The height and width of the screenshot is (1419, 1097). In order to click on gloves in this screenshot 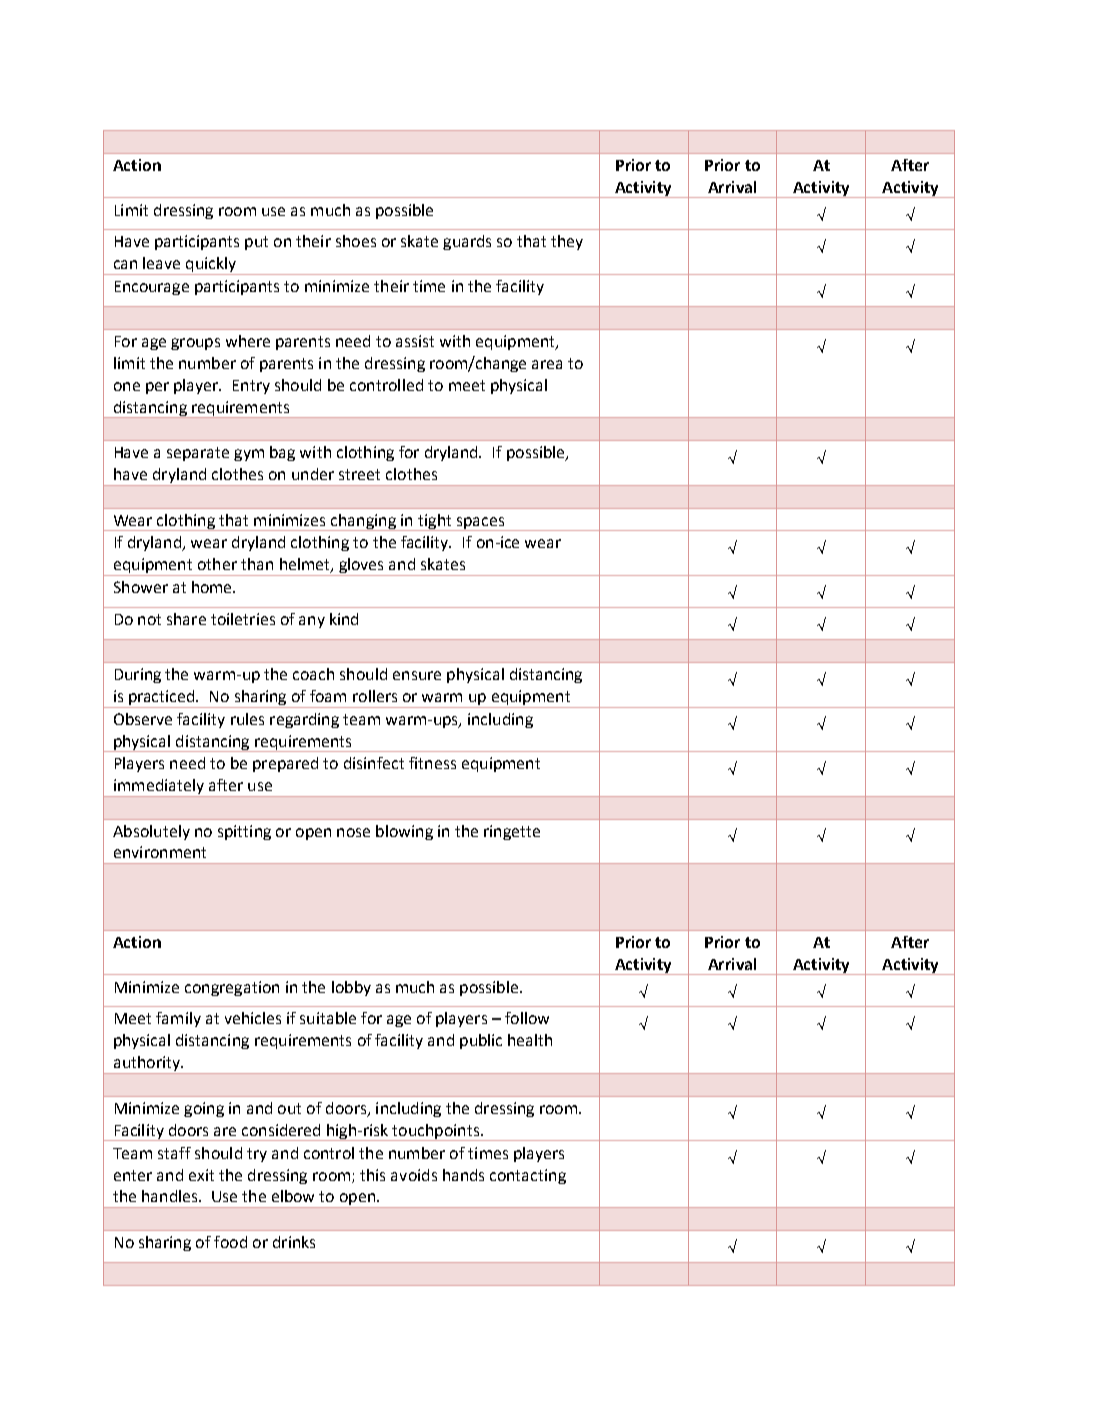, I will do `click(362, 567)`.
